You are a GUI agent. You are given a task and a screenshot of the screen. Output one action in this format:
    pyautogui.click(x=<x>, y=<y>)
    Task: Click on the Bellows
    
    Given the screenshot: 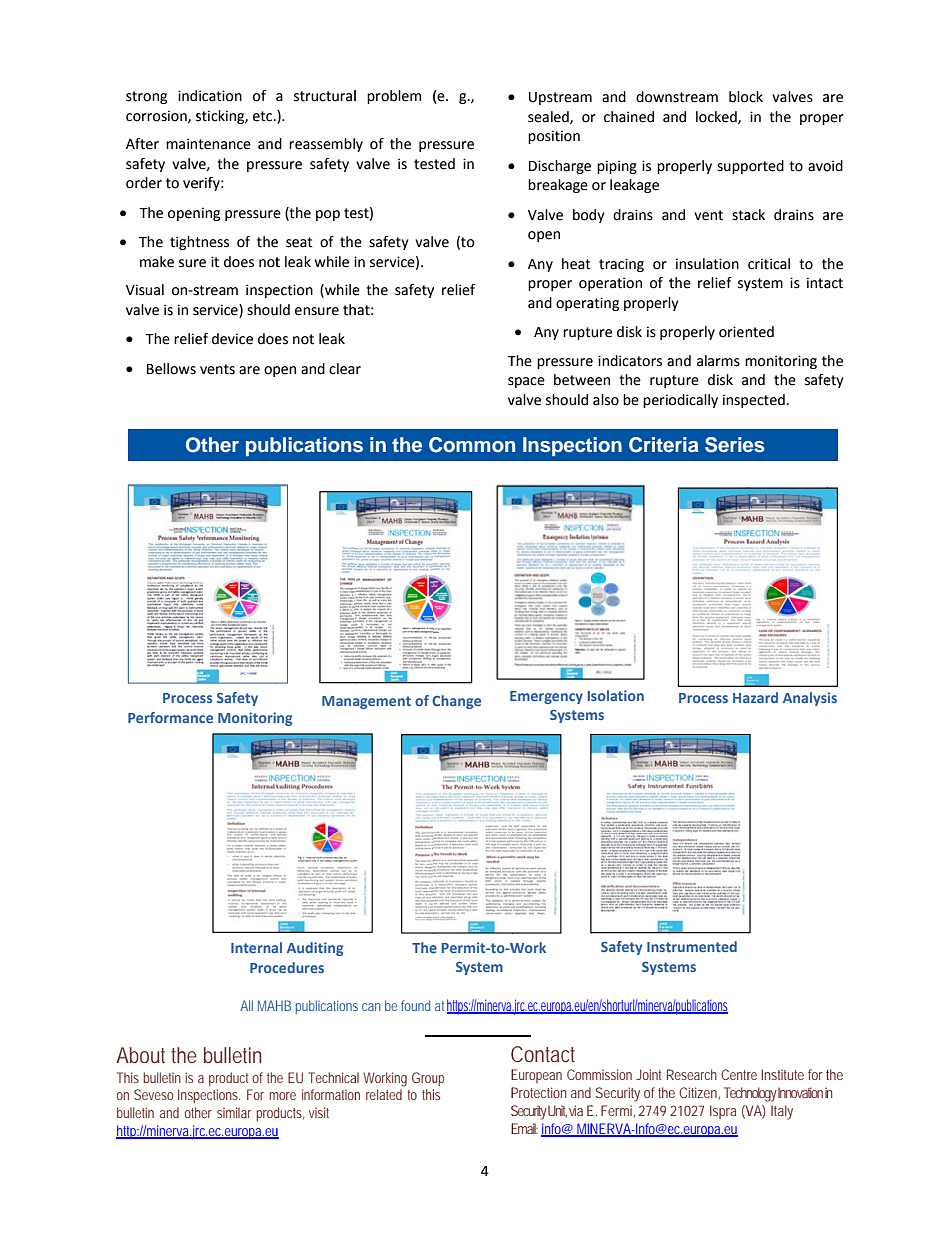 What is the action you would take?
    pyautogui.click(x=171, y=369)
